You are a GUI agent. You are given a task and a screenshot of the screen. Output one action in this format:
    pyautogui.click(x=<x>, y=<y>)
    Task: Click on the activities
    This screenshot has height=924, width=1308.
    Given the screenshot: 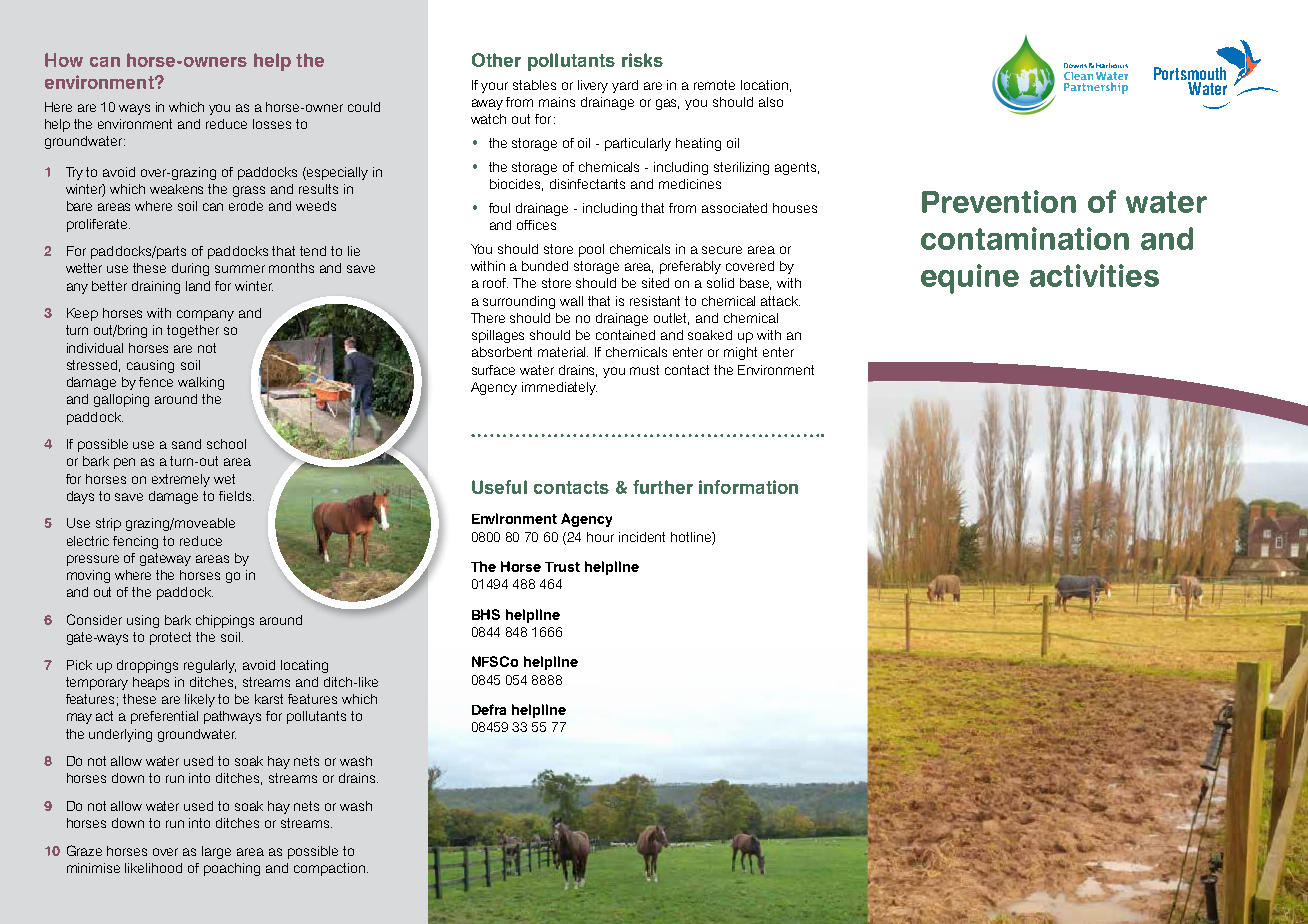 What is the action you would take?
    pyautogui.click(x=1094, y=275)
